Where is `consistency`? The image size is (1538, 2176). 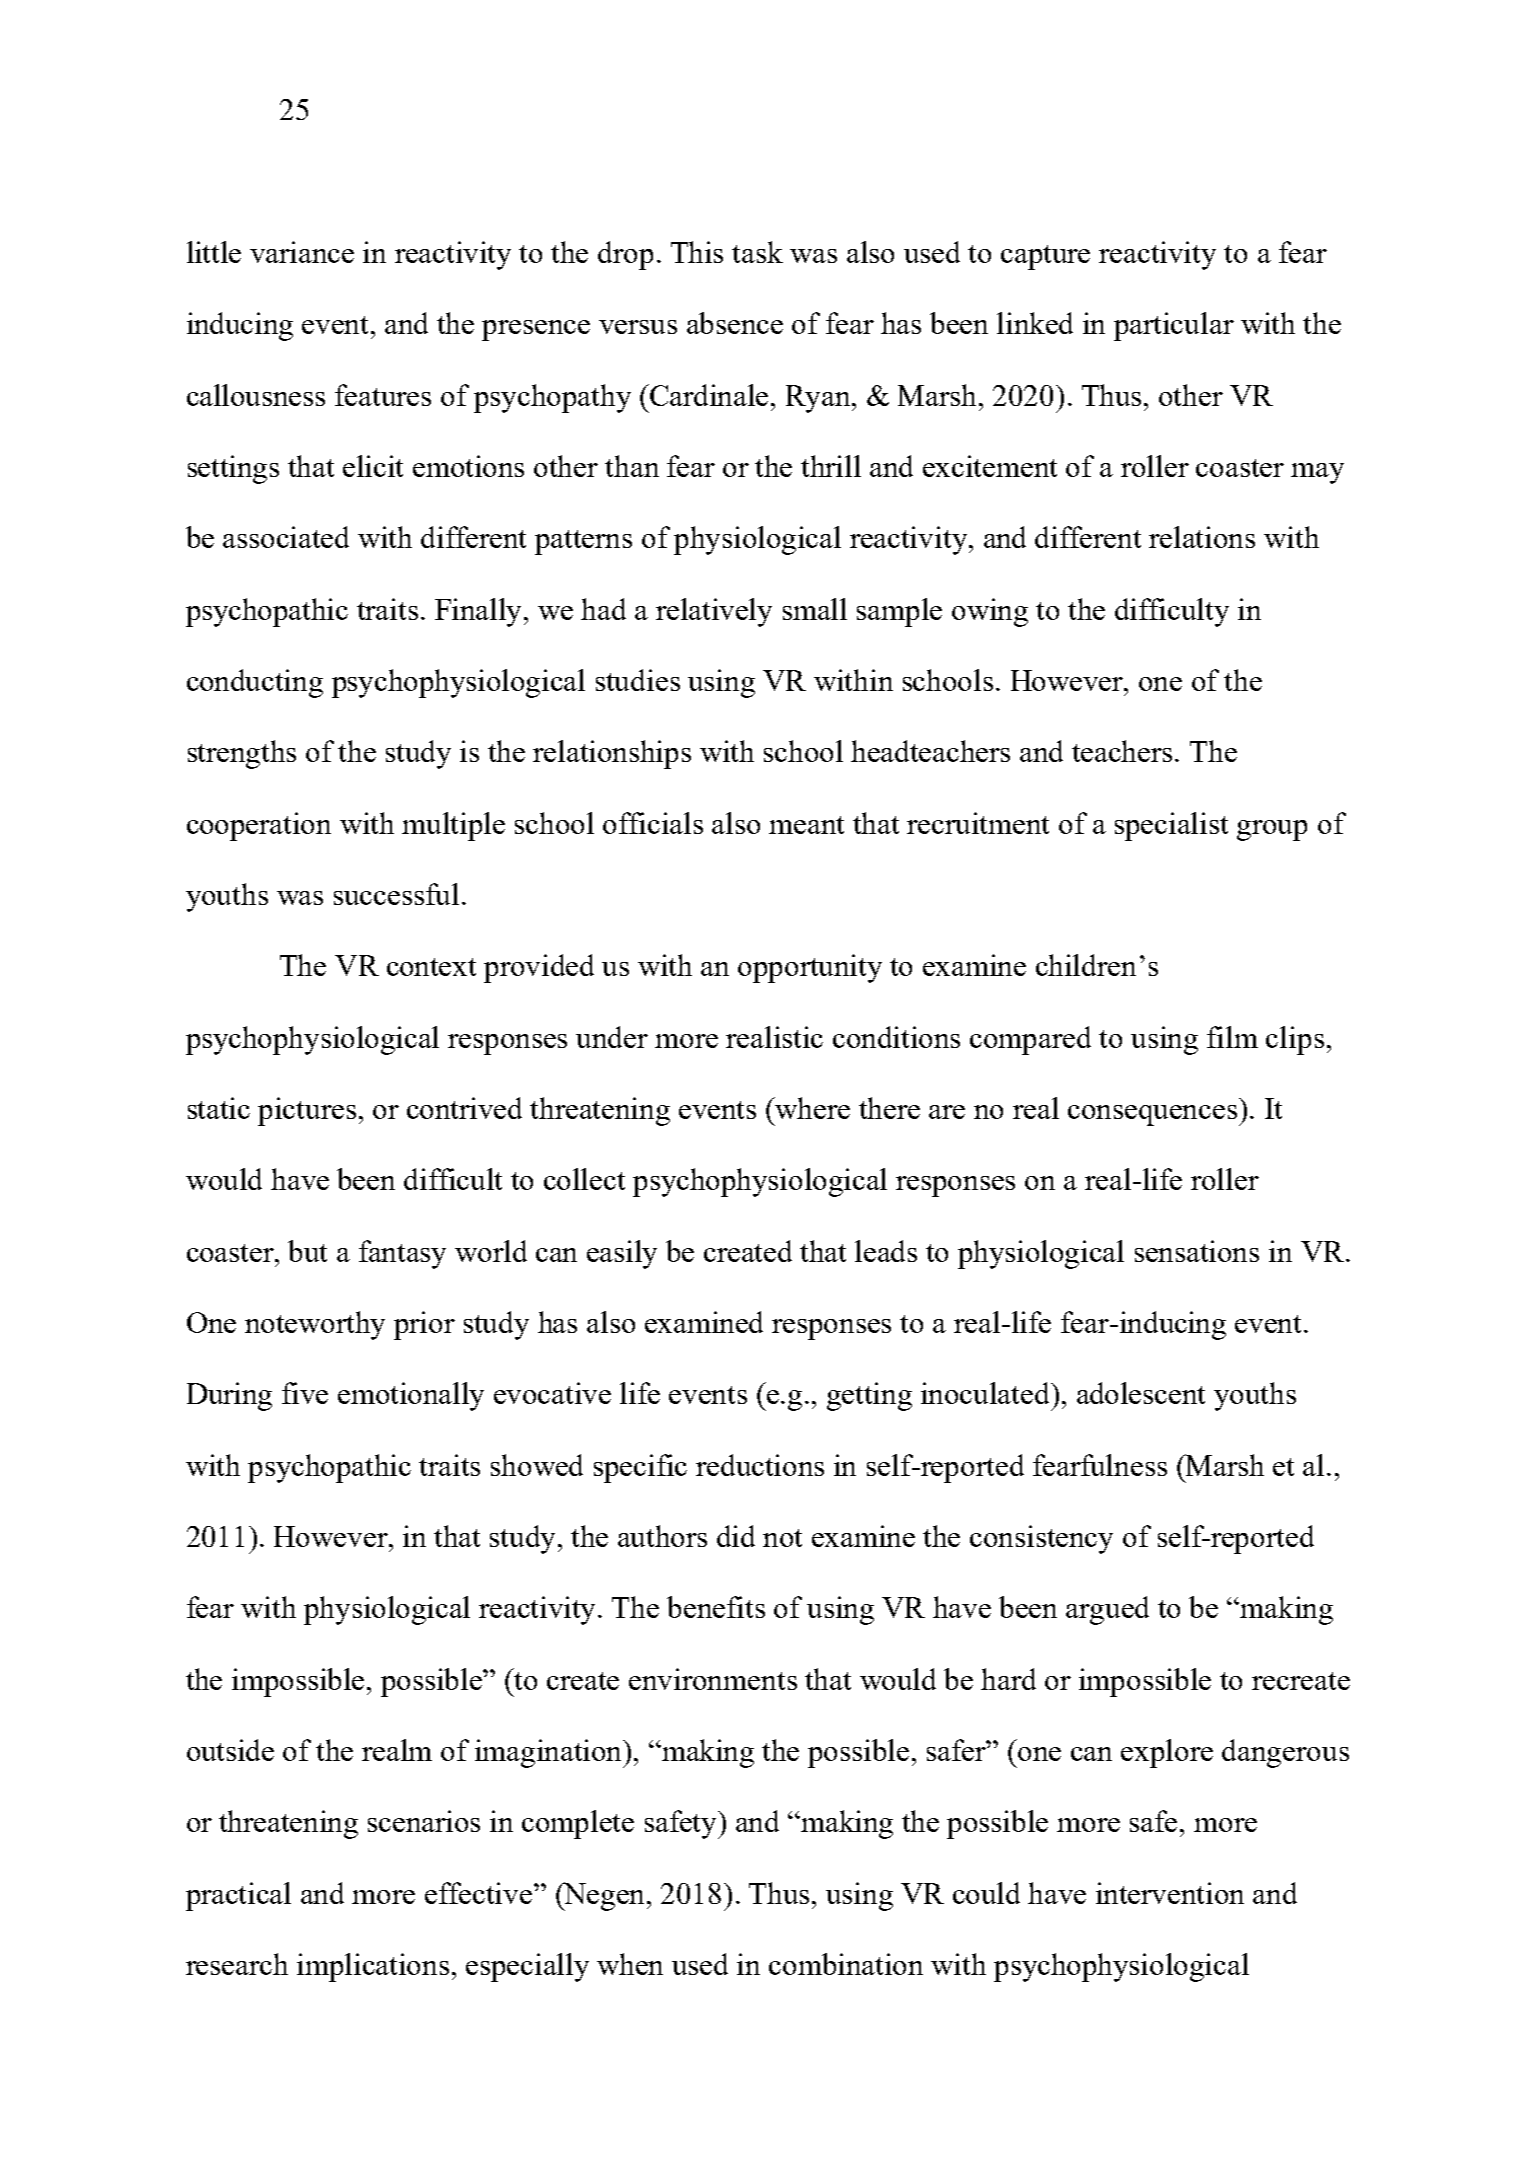
consistency is located at coordinates (1041, 1539).
